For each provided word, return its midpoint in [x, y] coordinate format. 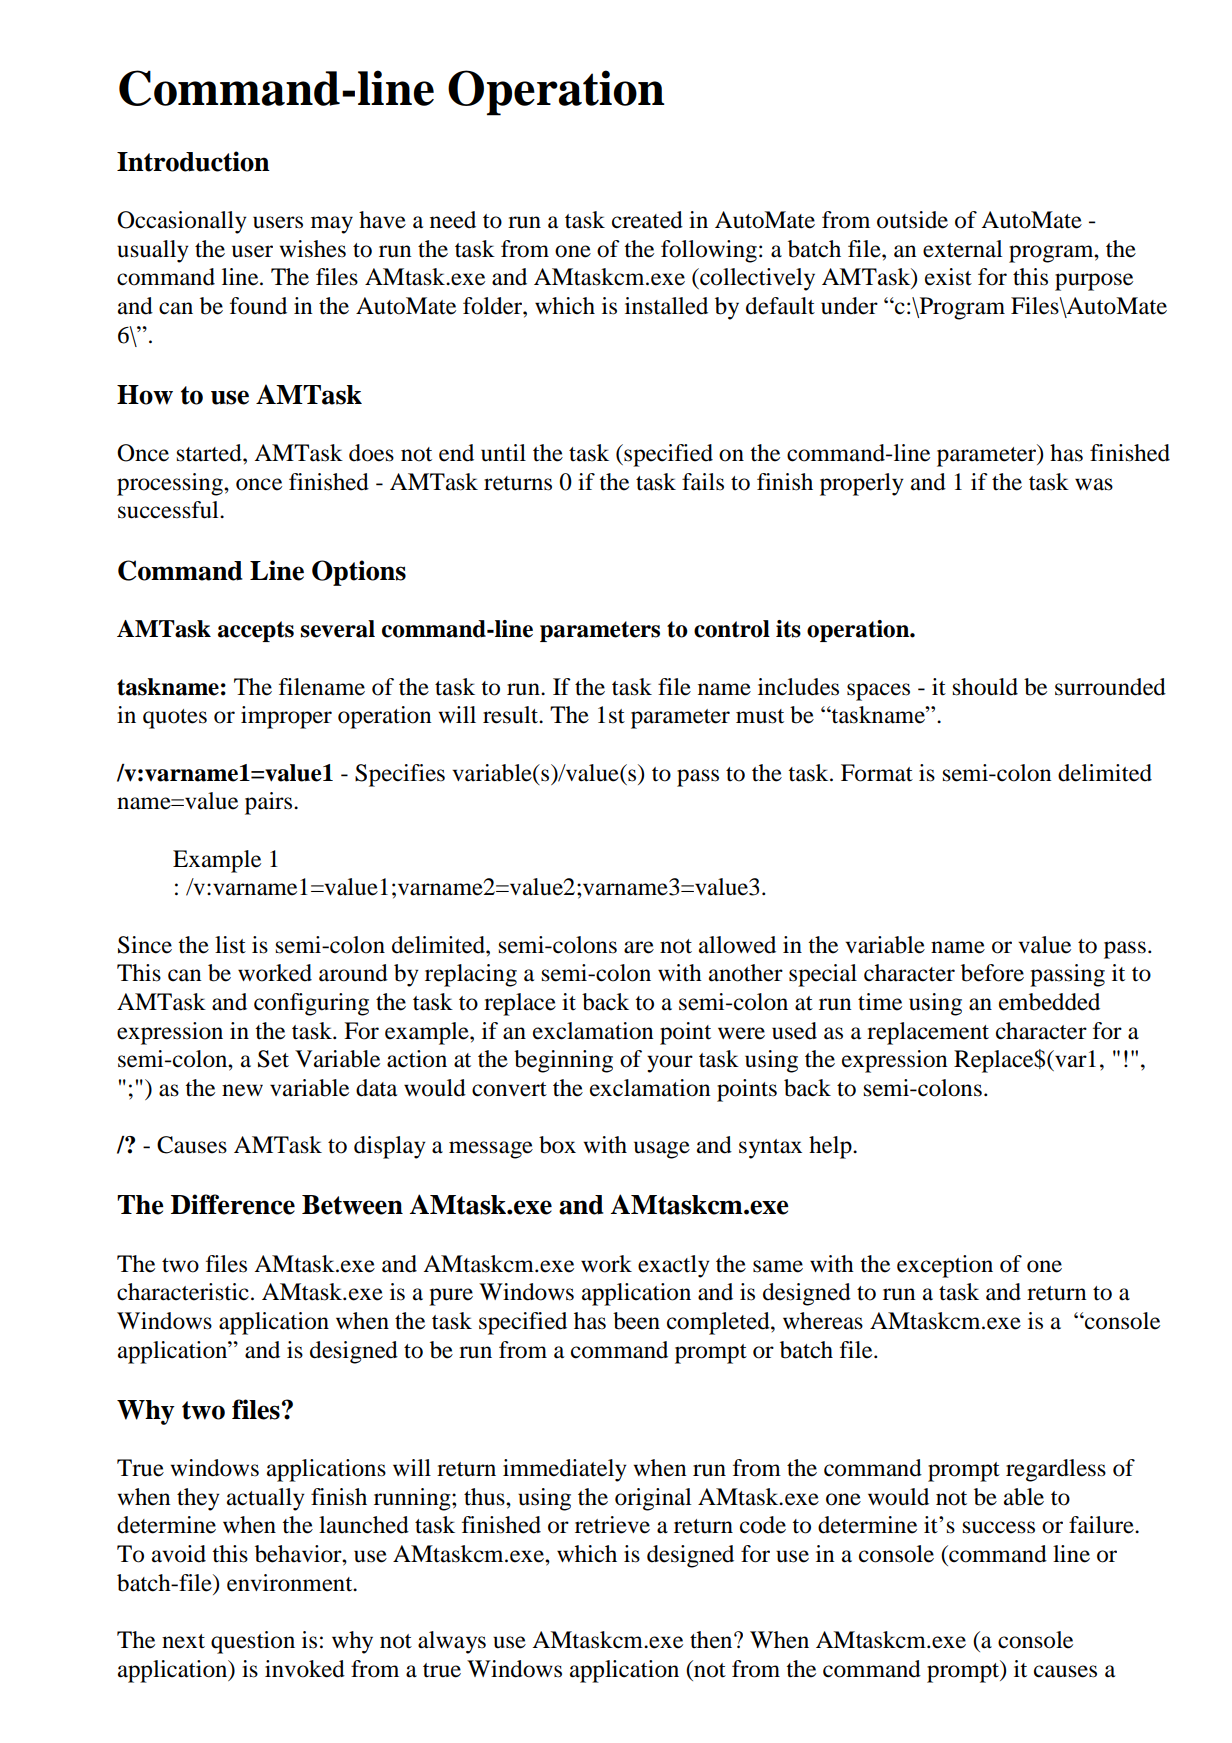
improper [286, 717]
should [985, 687]
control [732, 629]
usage [662, 1150]
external [962, 249]
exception [945, 1266]
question [253, 1642]
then [712, 1640]
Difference [233, 1204]
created [647, 220]
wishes [312, 249]
